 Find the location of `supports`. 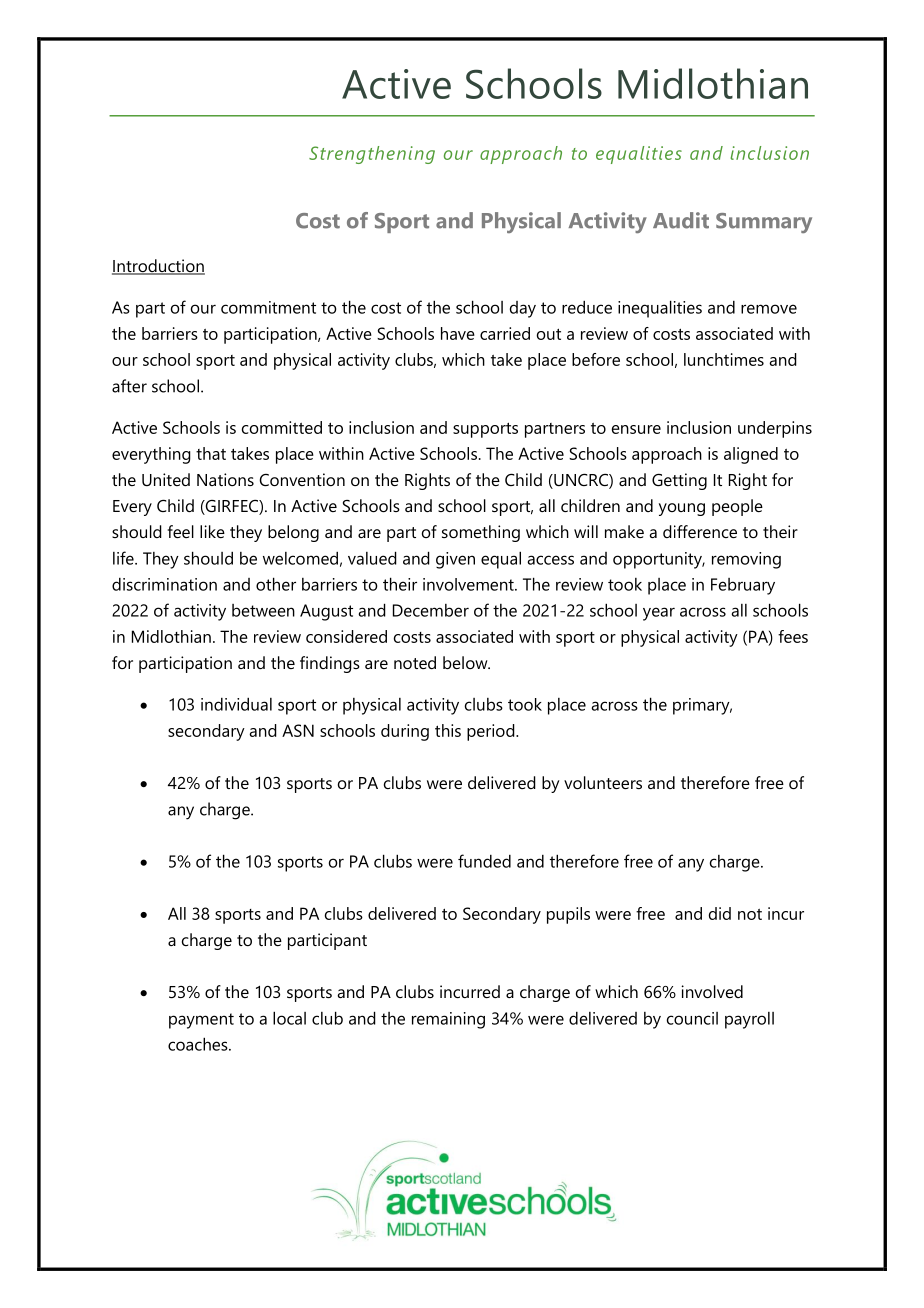

supports is located at coordinates (485, 430).
